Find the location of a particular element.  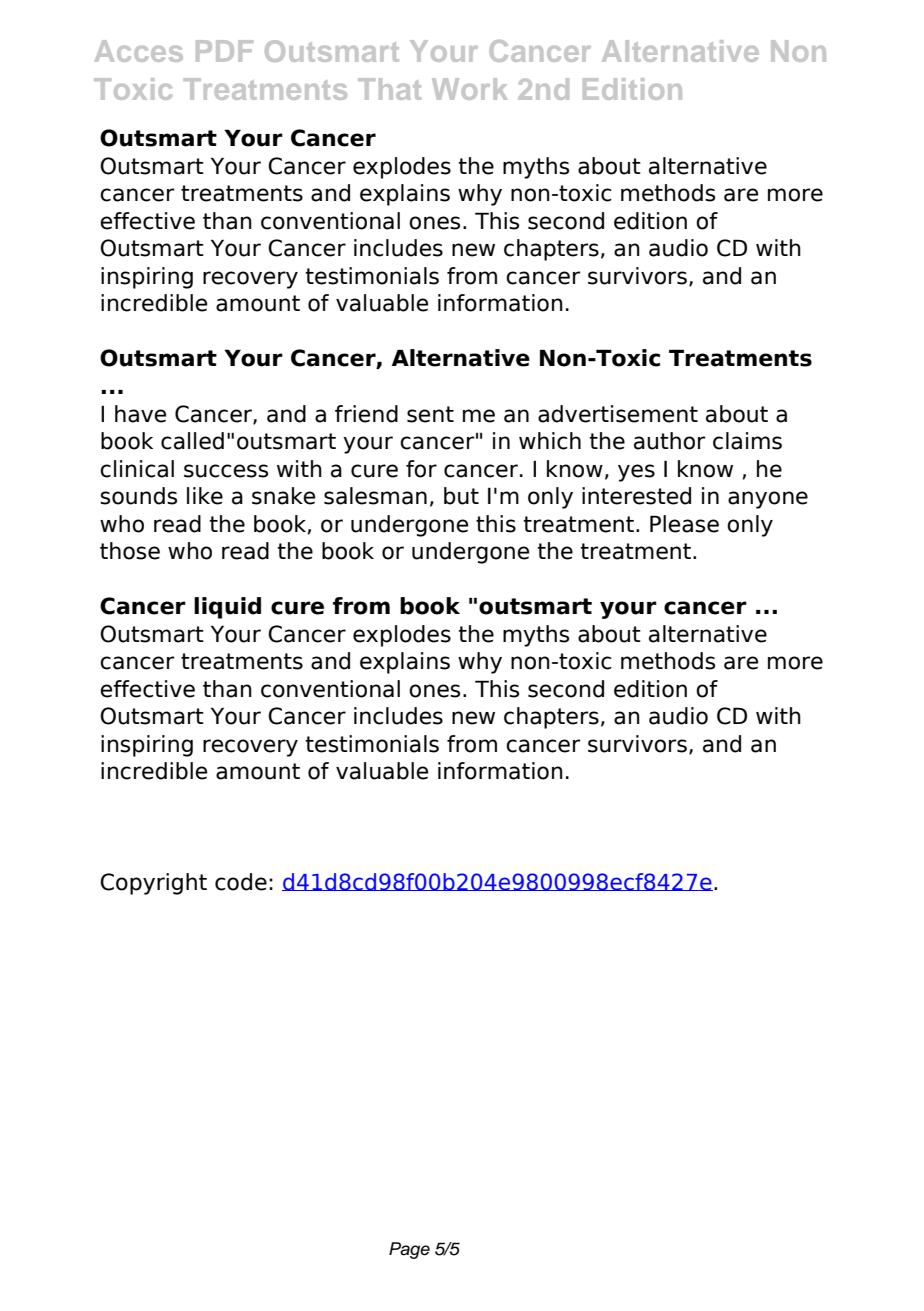

liquid is located at coordinates (227, 608).
